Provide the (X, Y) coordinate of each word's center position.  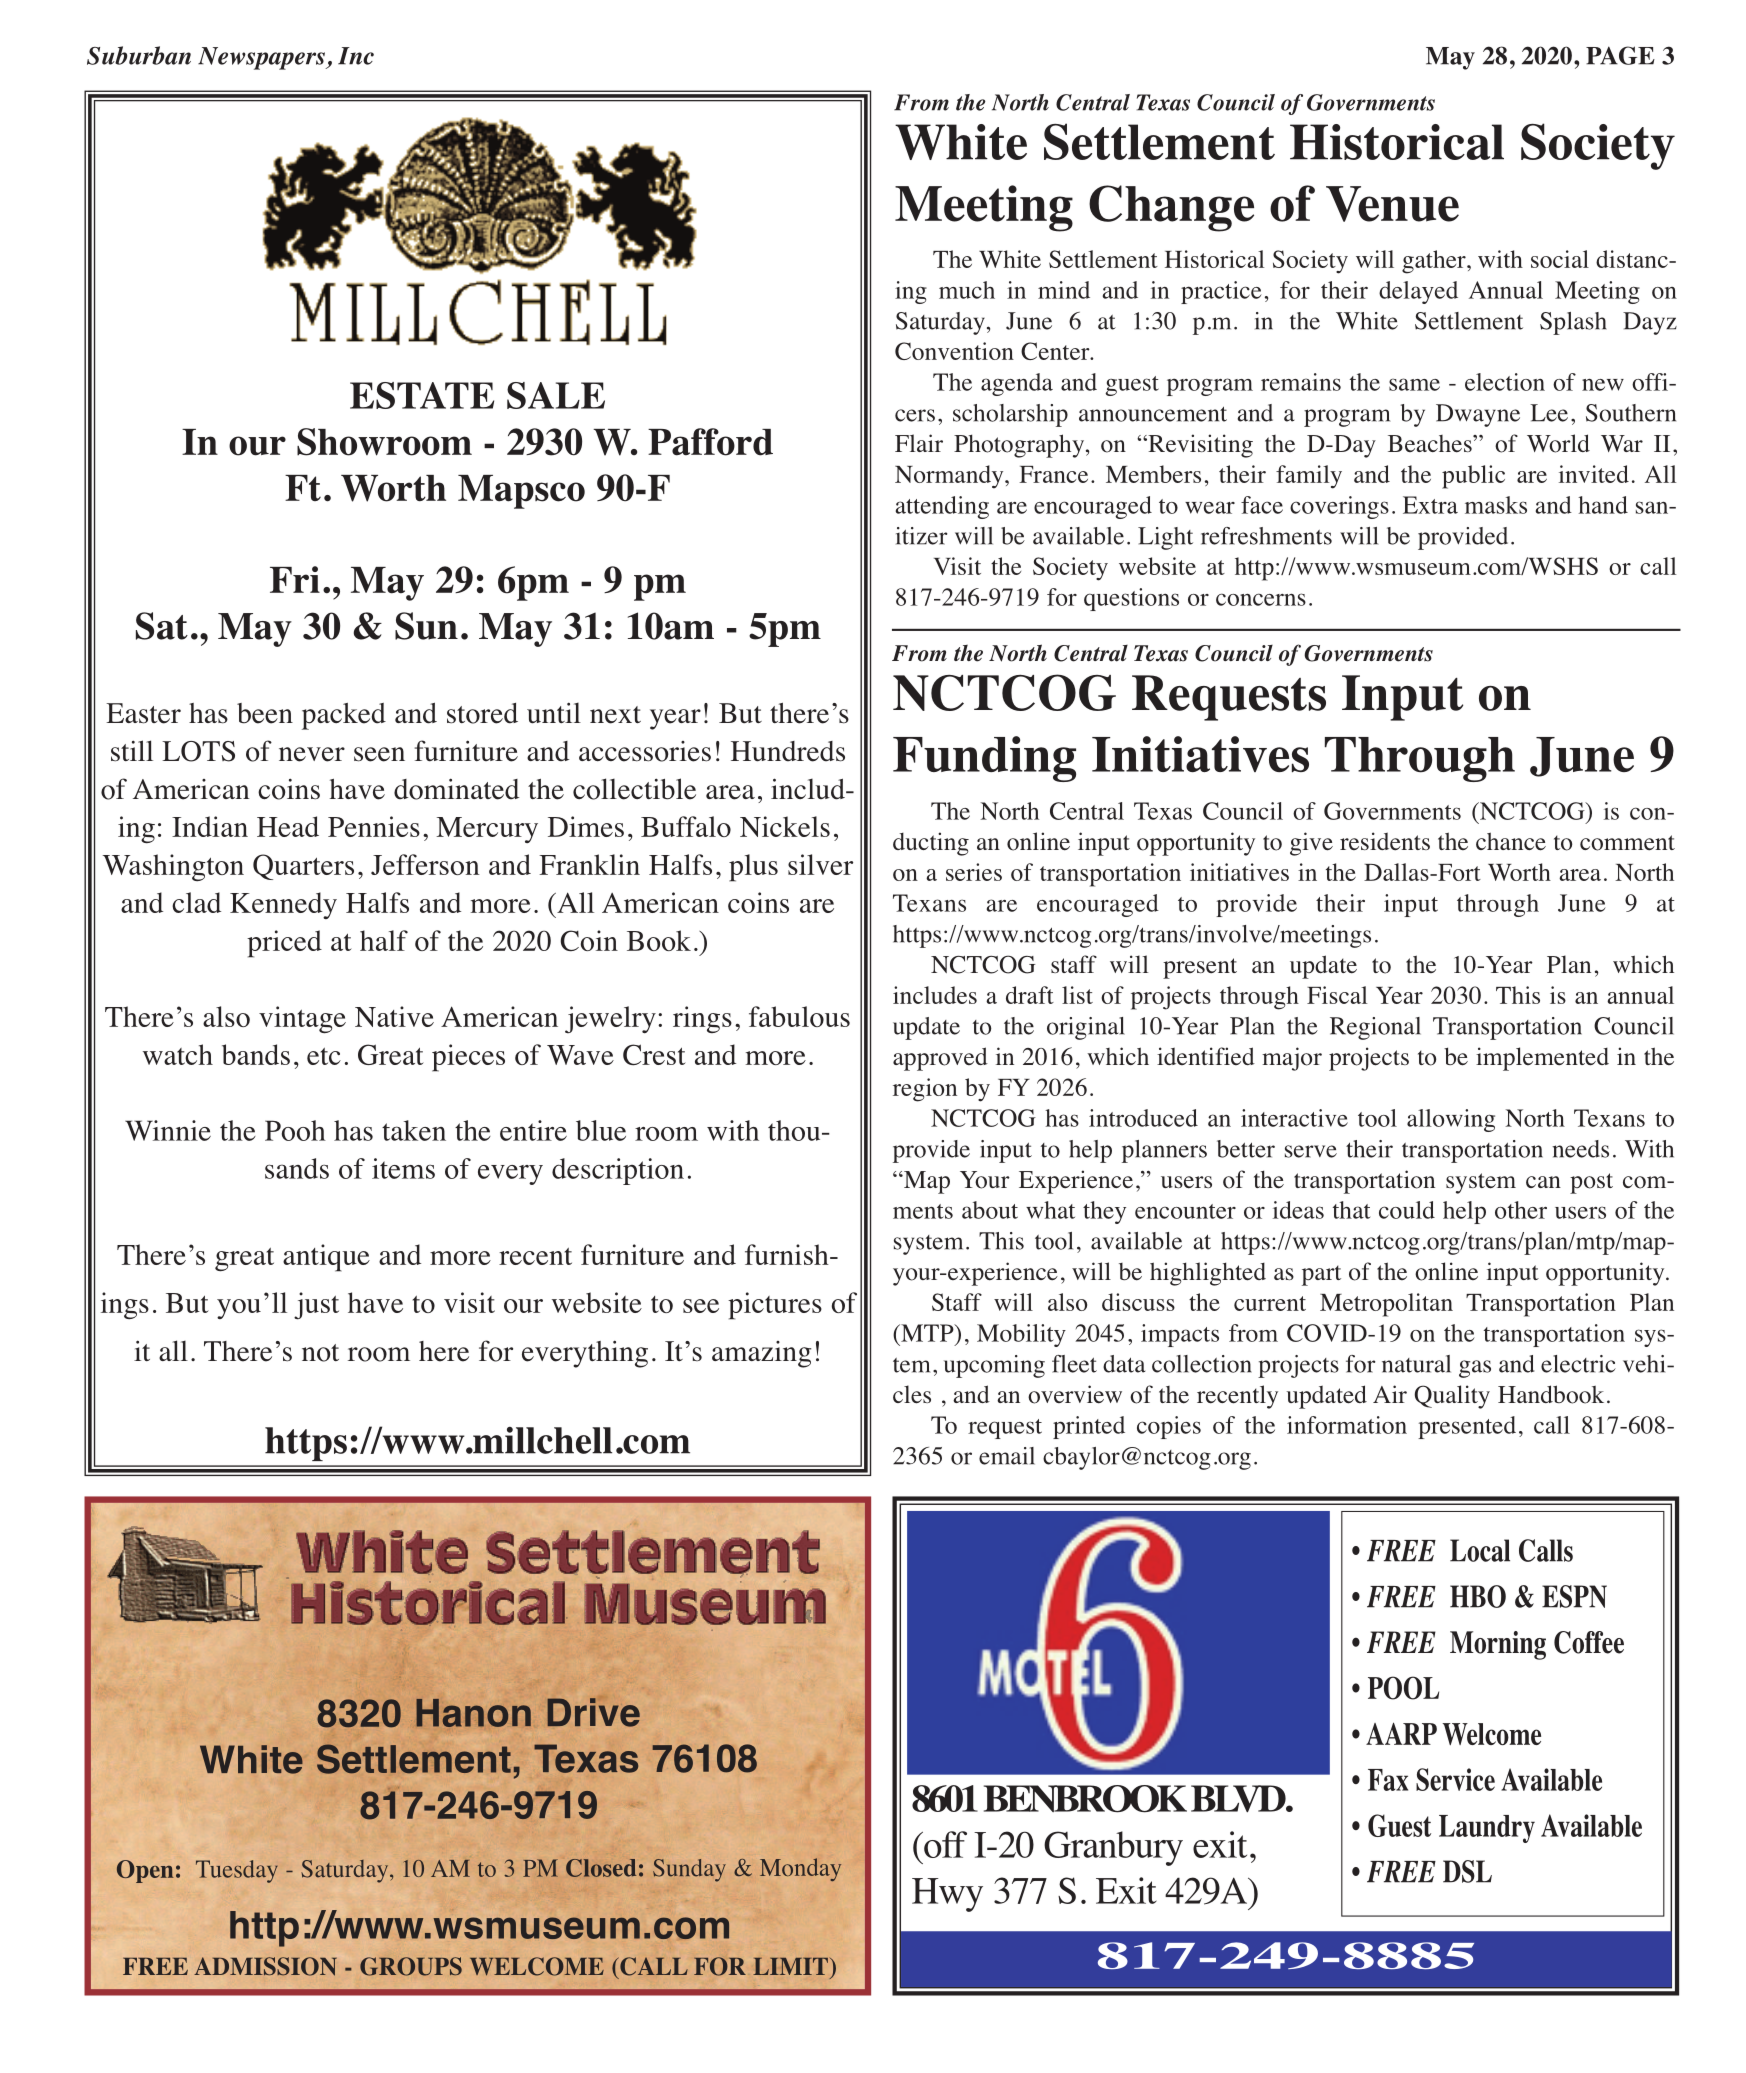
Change (1171, 208)
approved (940, 1059)
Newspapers (262, 58)
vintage (302, 1020)
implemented (1542, 1059)
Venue (1392, 204)
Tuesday (237, 1871)
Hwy (947, 1895)
